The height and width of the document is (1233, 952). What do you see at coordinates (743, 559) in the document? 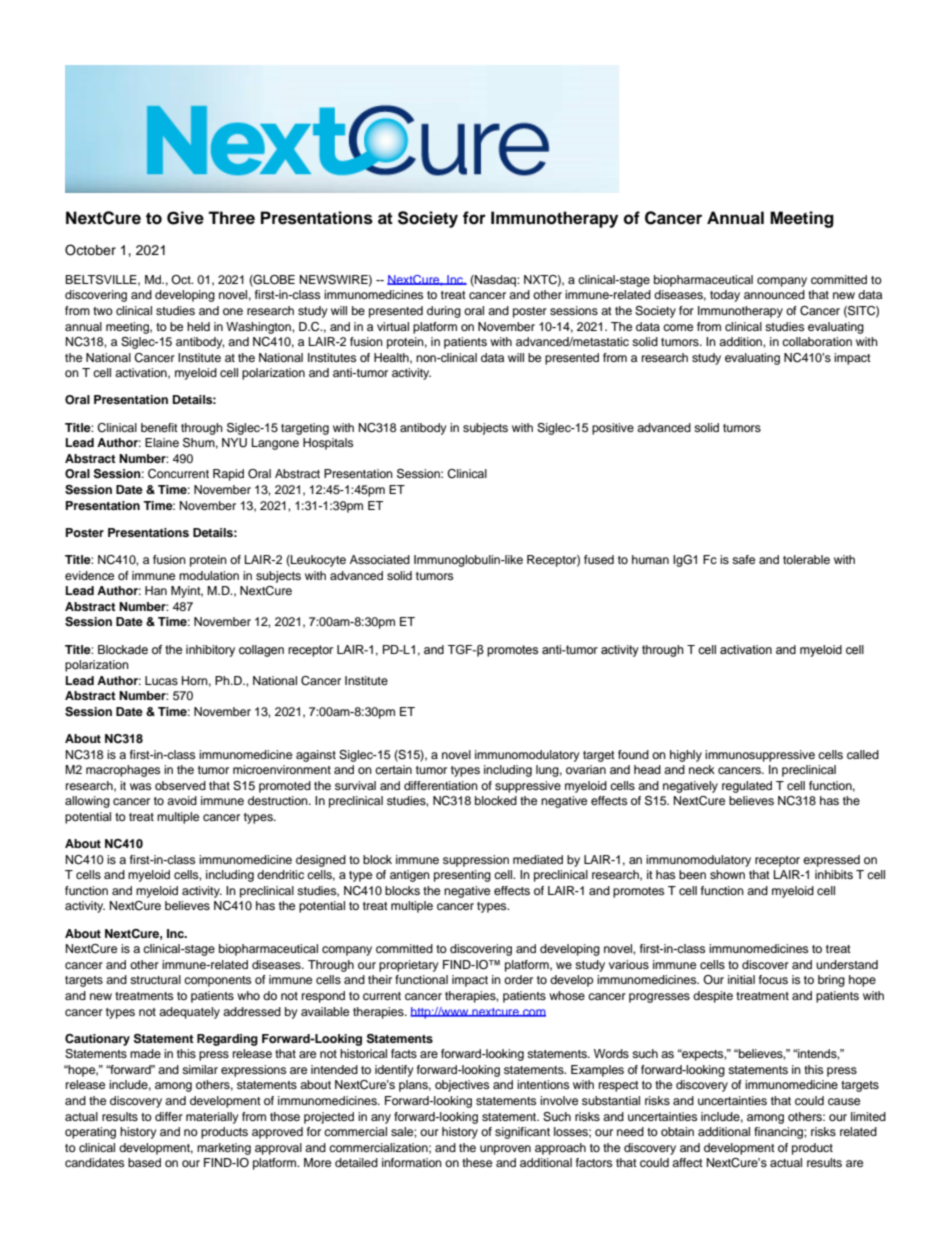
I see `safe` at bounding box center [743, 559].
